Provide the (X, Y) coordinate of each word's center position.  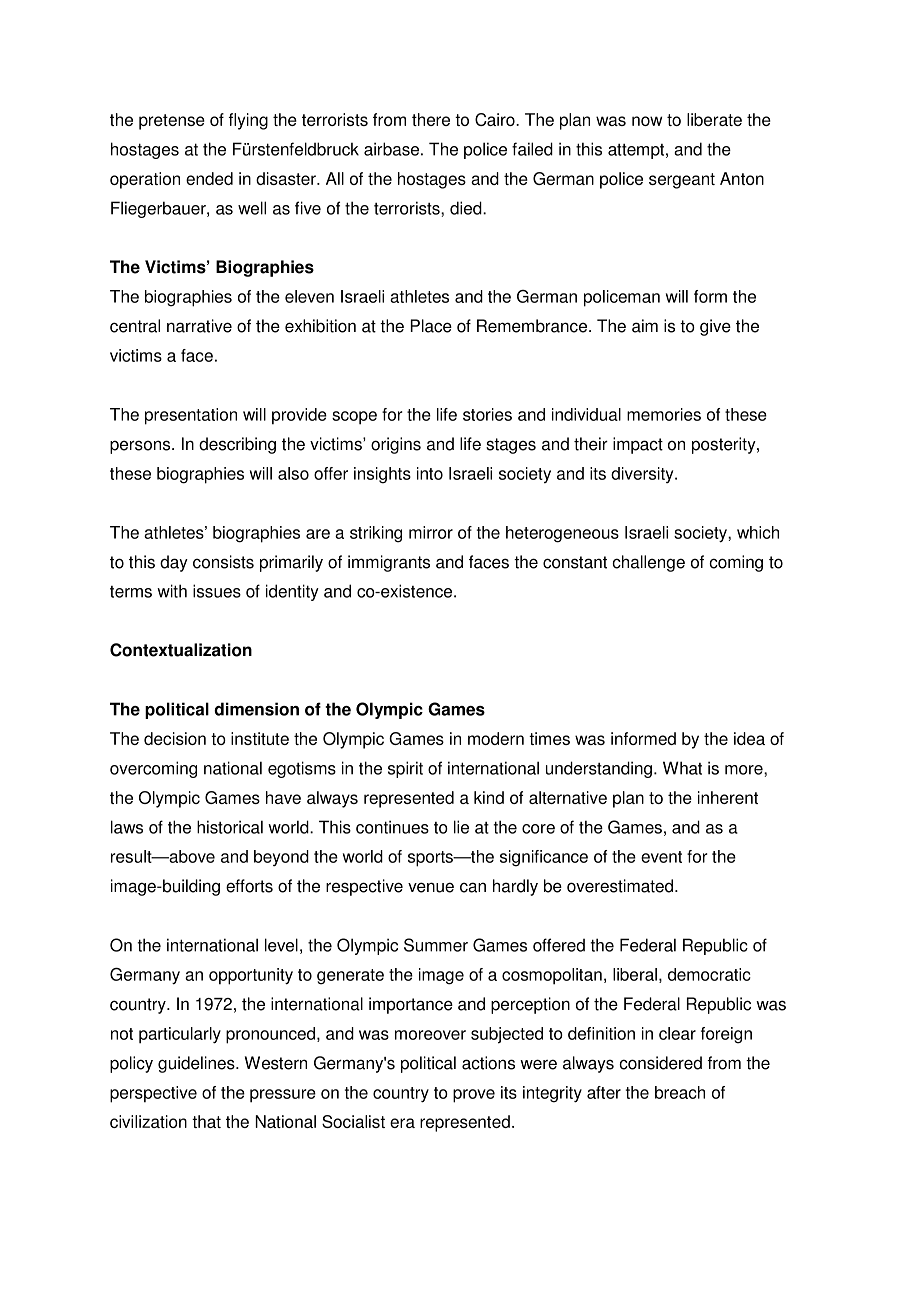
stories (487, 414)
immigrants (389, 563)
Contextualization (181, 650)
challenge (648, 563)
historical (230, 827)
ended (209, 178)
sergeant (682, 181)
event (661, 857)
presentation (191, 416)
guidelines (197, 1064)
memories (664, 414)
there (431, 119)
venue (431, 887)
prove (474, 1096)
